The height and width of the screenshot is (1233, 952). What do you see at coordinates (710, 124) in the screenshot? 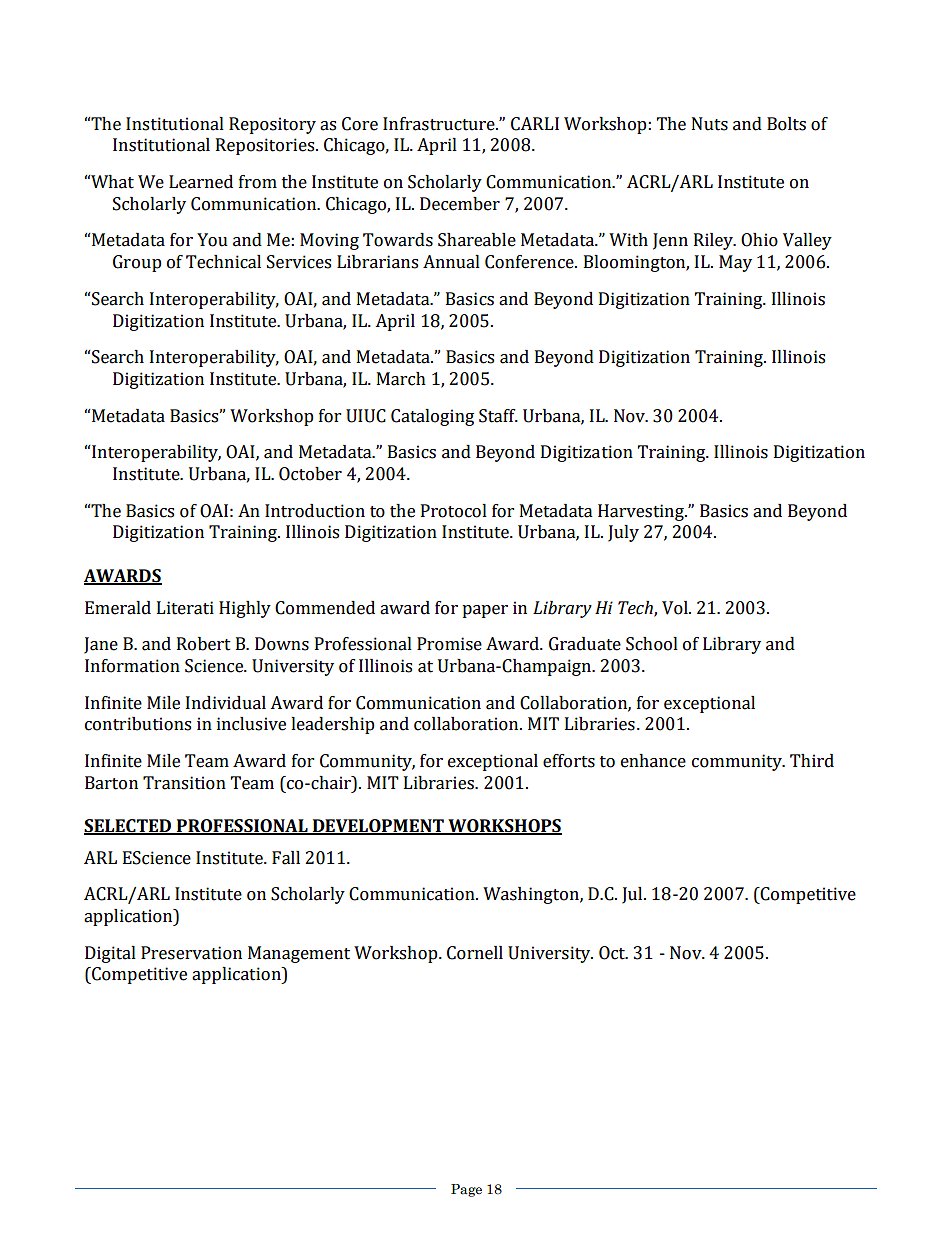
I see `Nuts` at bounding box center [710, 124].
